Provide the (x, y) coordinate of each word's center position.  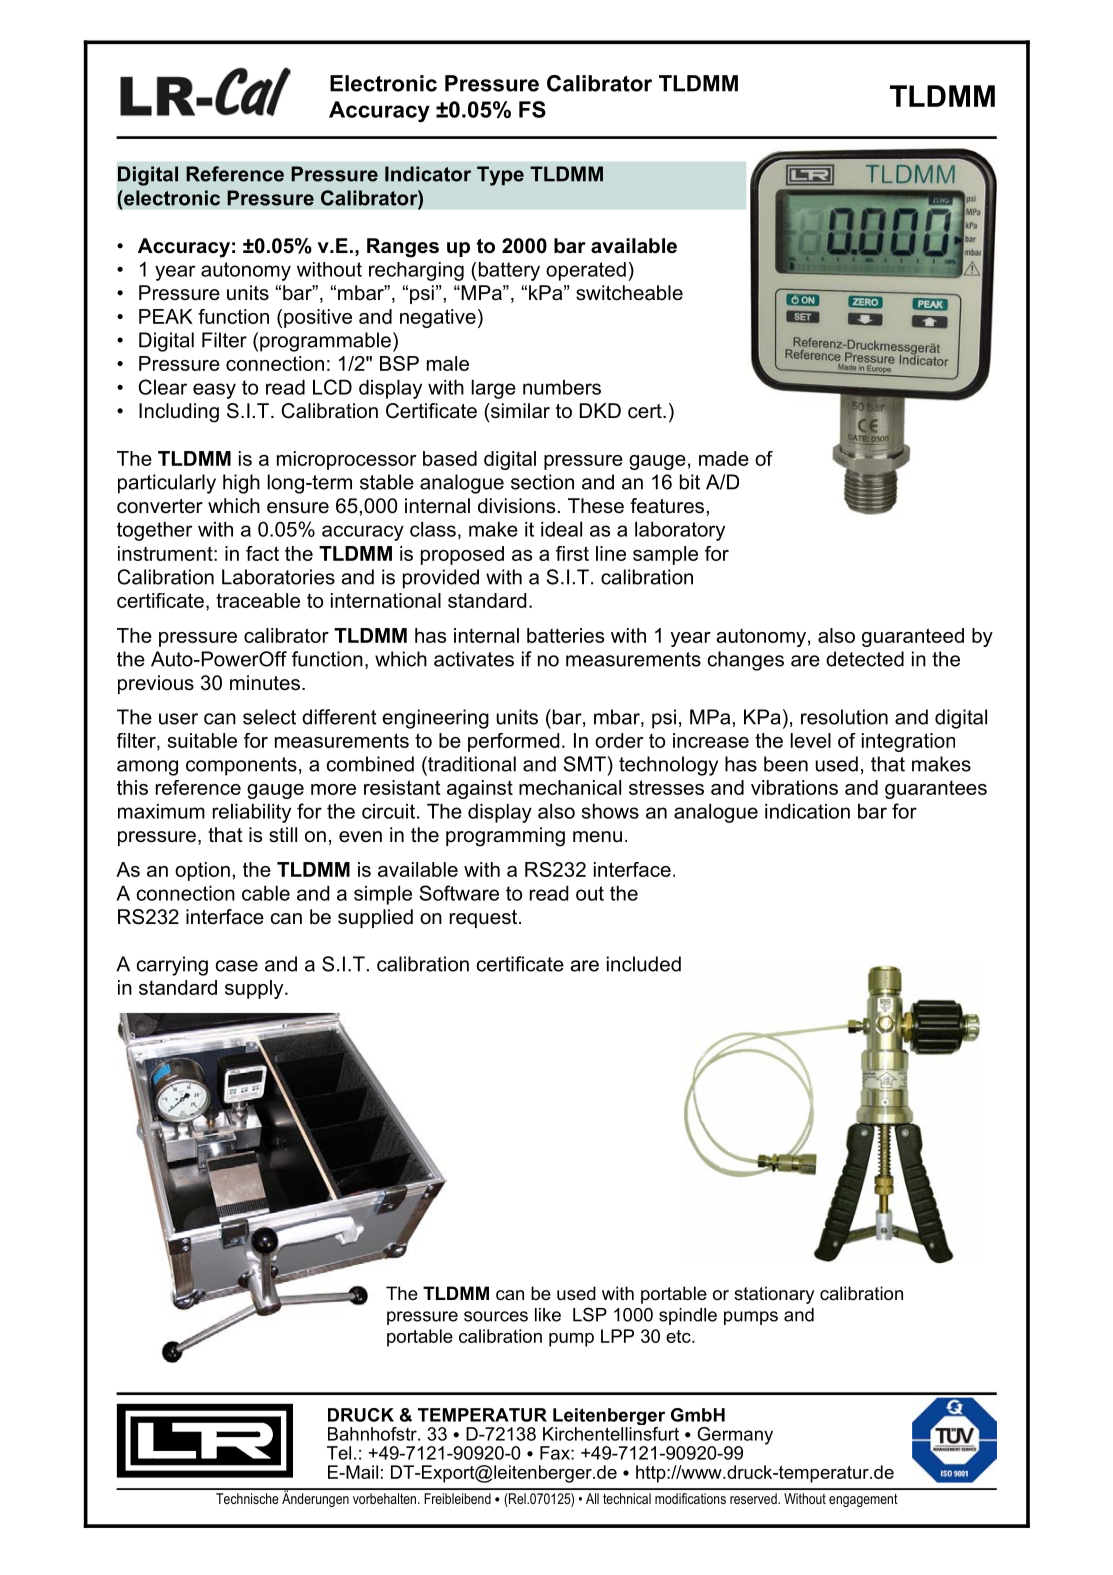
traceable (258, 600)
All (592, 1498)
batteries (565, 635)
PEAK (166, 316)
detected (865, 659)
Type (500, 176)
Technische (247, 1498)
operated (586, 271)
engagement (863, 1500)
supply (255, 989)
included (644, 964)
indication (807, 811)
